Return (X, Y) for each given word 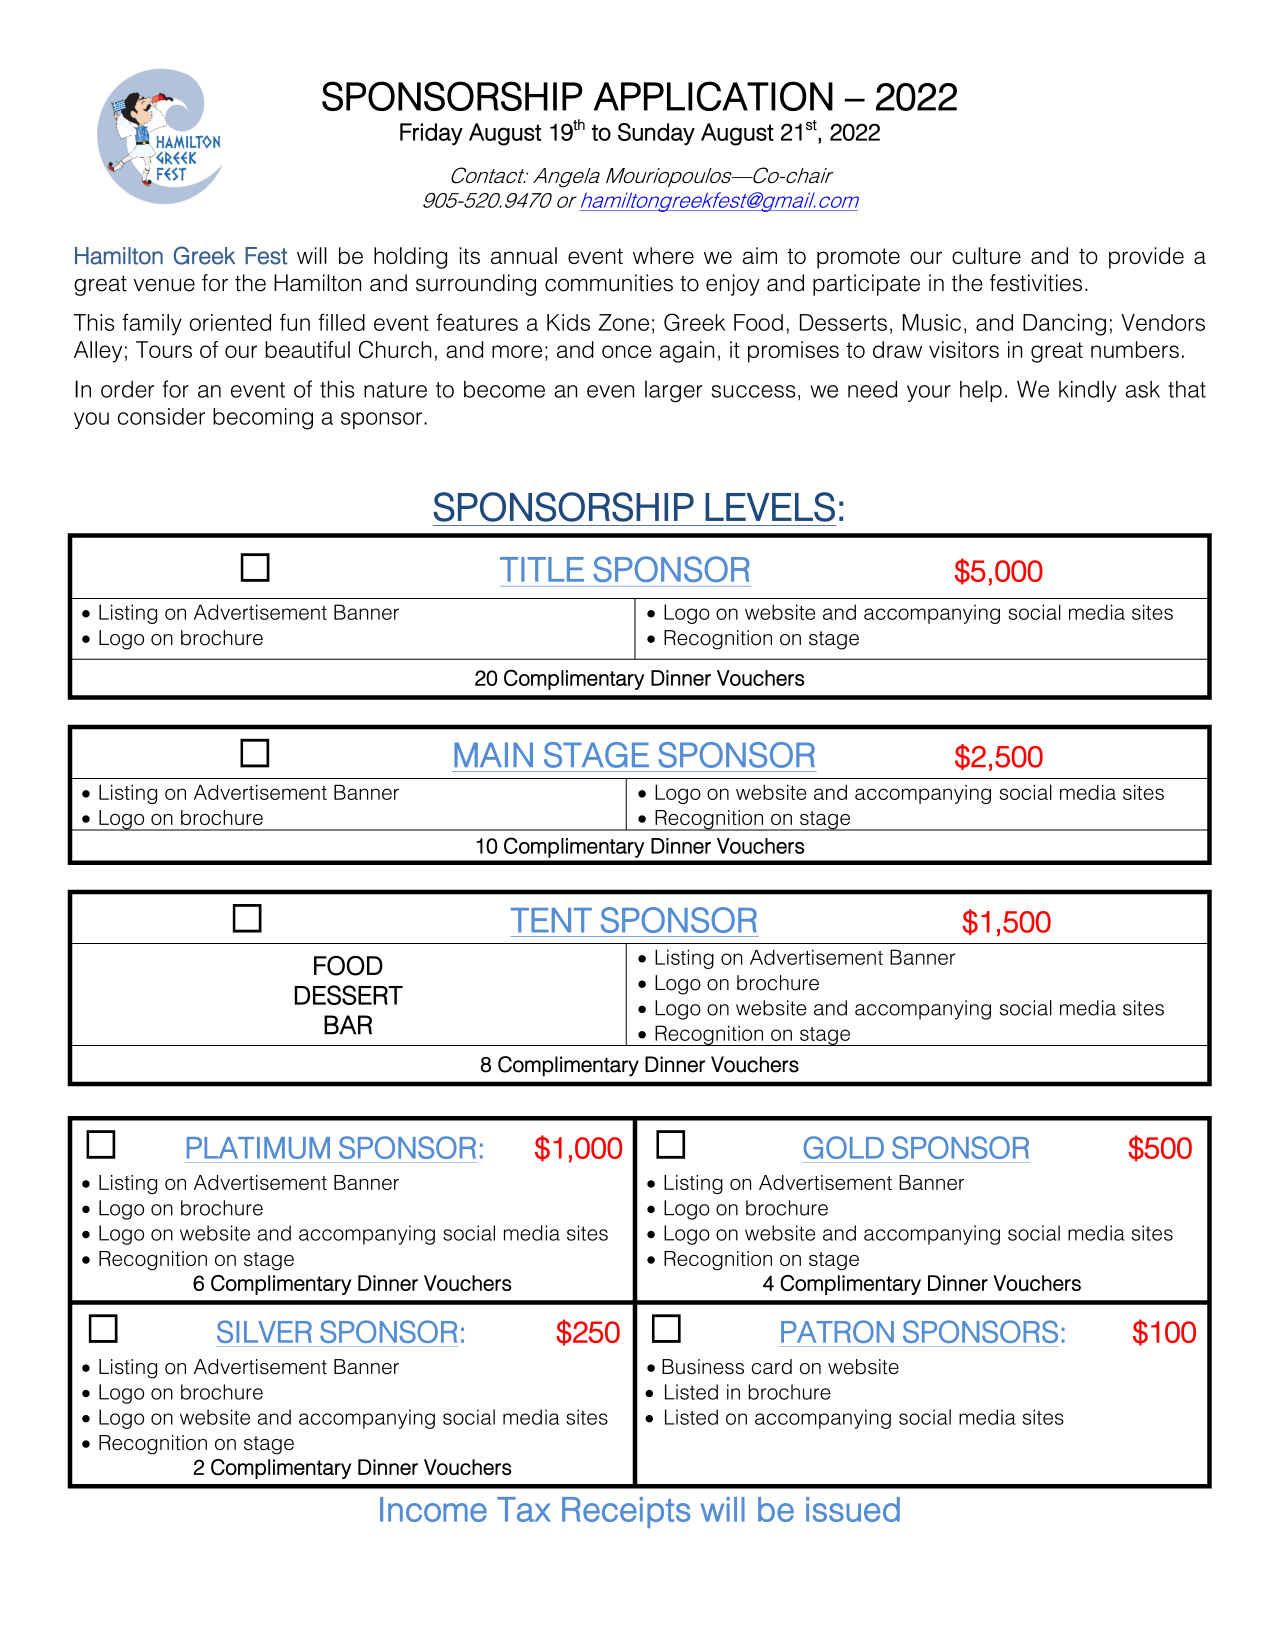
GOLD (844, 1147)
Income (433, 1509)
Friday (431, 134)
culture (986, 255)
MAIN (493, 754)
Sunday (656, 134)
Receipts (626, 1512)
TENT (551, 920)
